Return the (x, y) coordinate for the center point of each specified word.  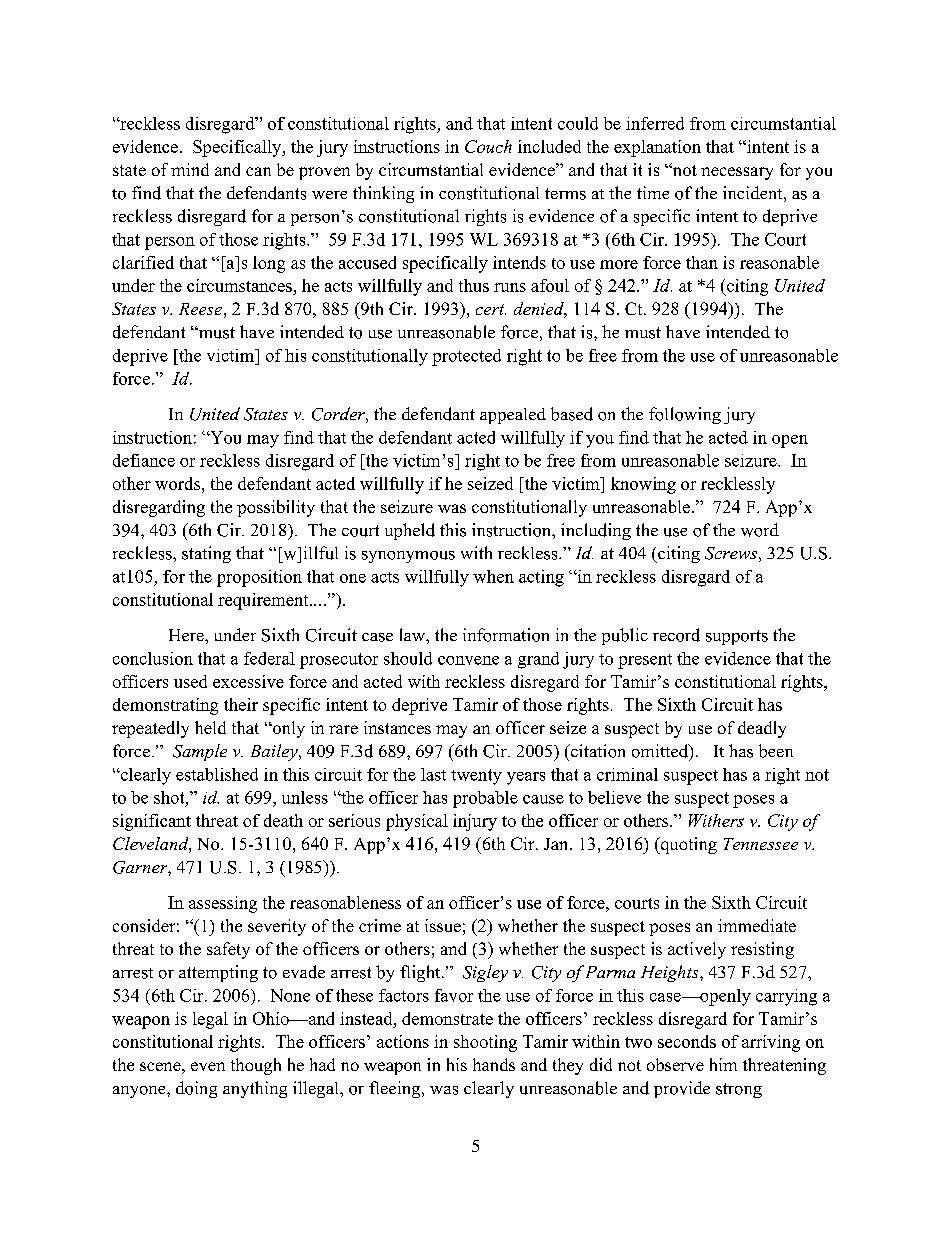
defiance (144, 460)
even (208, 1066)
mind (190, 169)
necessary (737, 173)
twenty (476, 777)
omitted (661, 752)
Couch (488, 146)
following (685, 415)
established (217, 774)
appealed (513, 416)
